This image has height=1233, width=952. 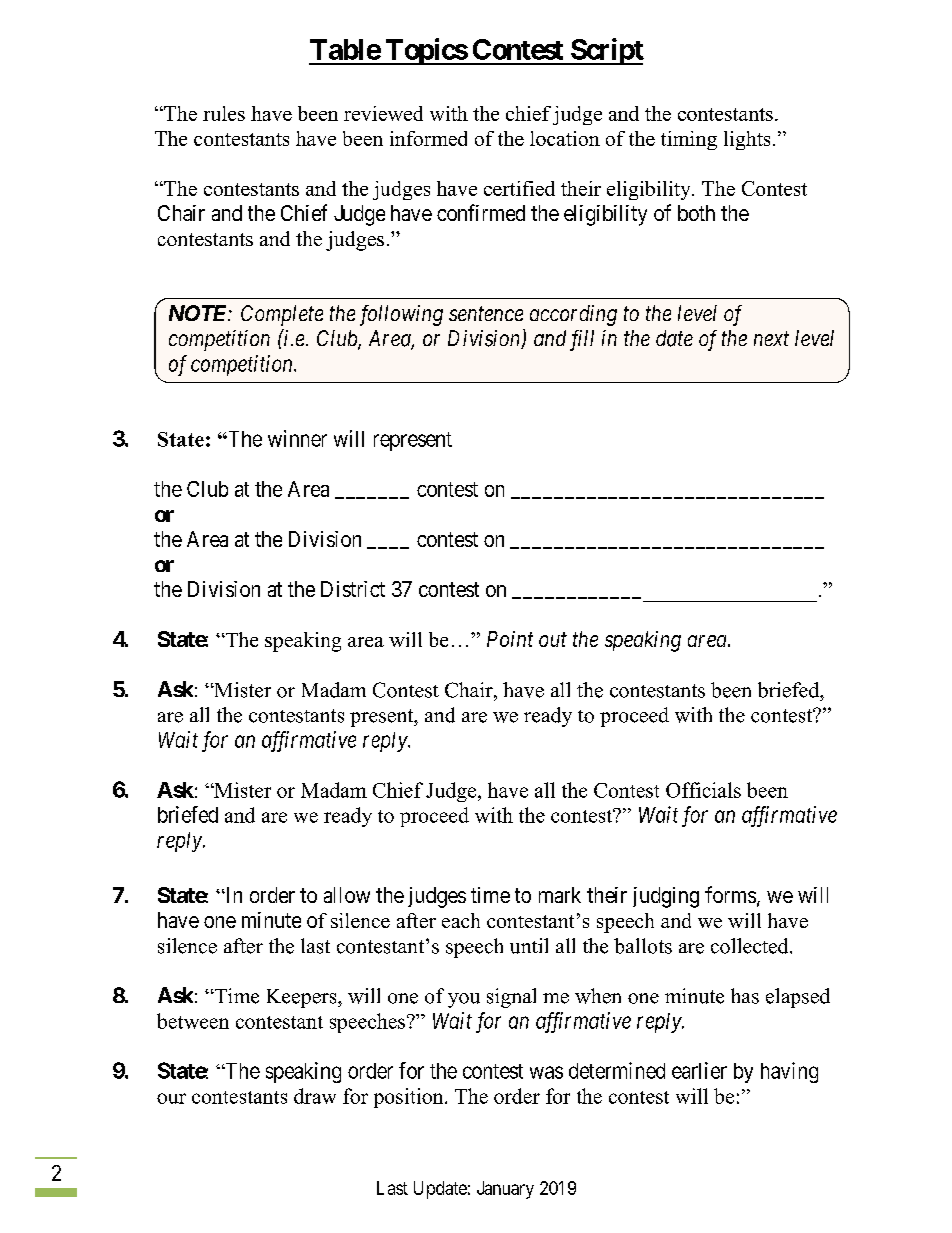 What do you see at coordinates (347, 895) in the image?
I see `allow` at bounding box center [347, 895].
